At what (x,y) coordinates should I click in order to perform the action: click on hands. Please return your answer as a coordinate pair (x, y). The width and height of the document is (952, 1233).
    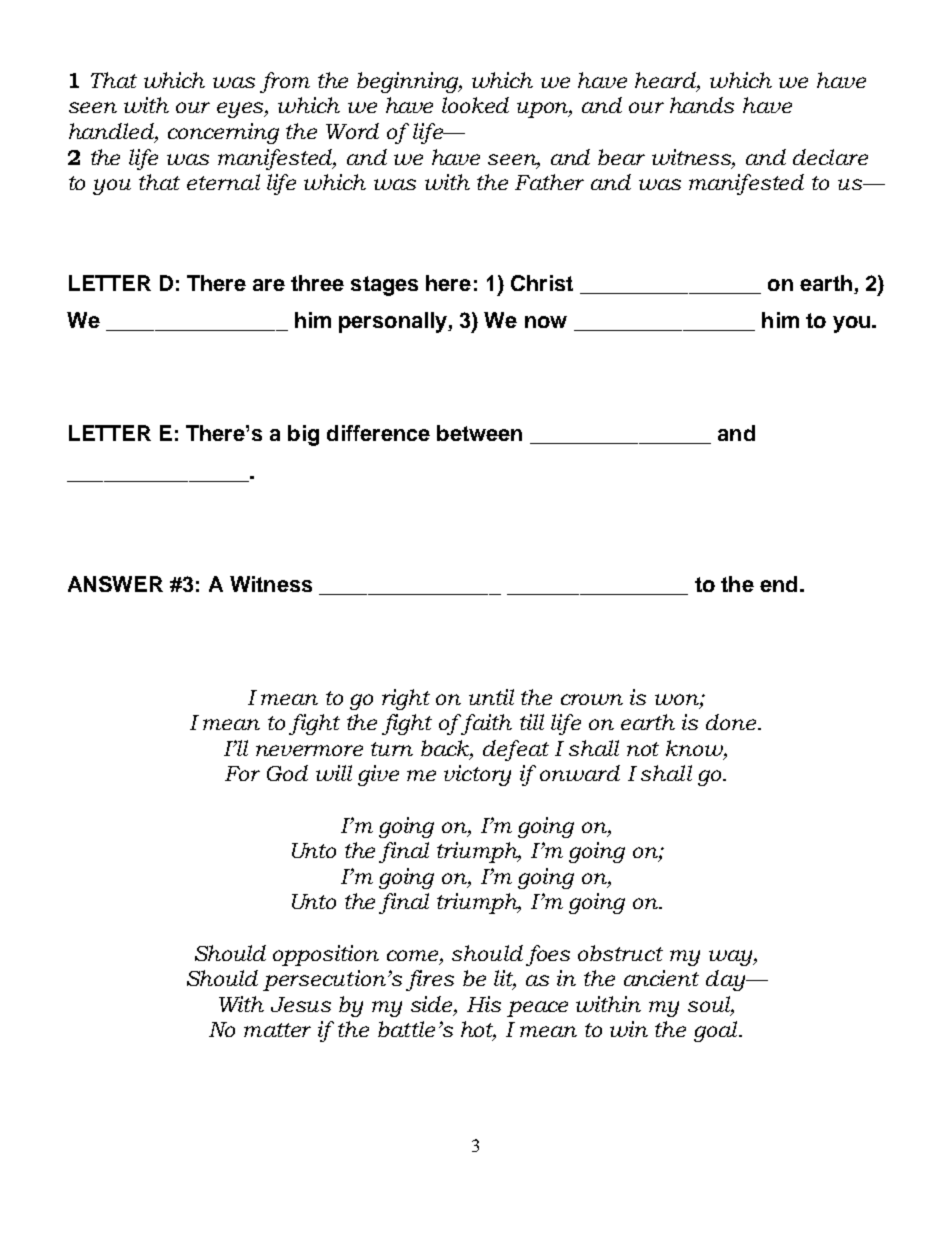
    Looking at the image, I should click on (702, 105).
